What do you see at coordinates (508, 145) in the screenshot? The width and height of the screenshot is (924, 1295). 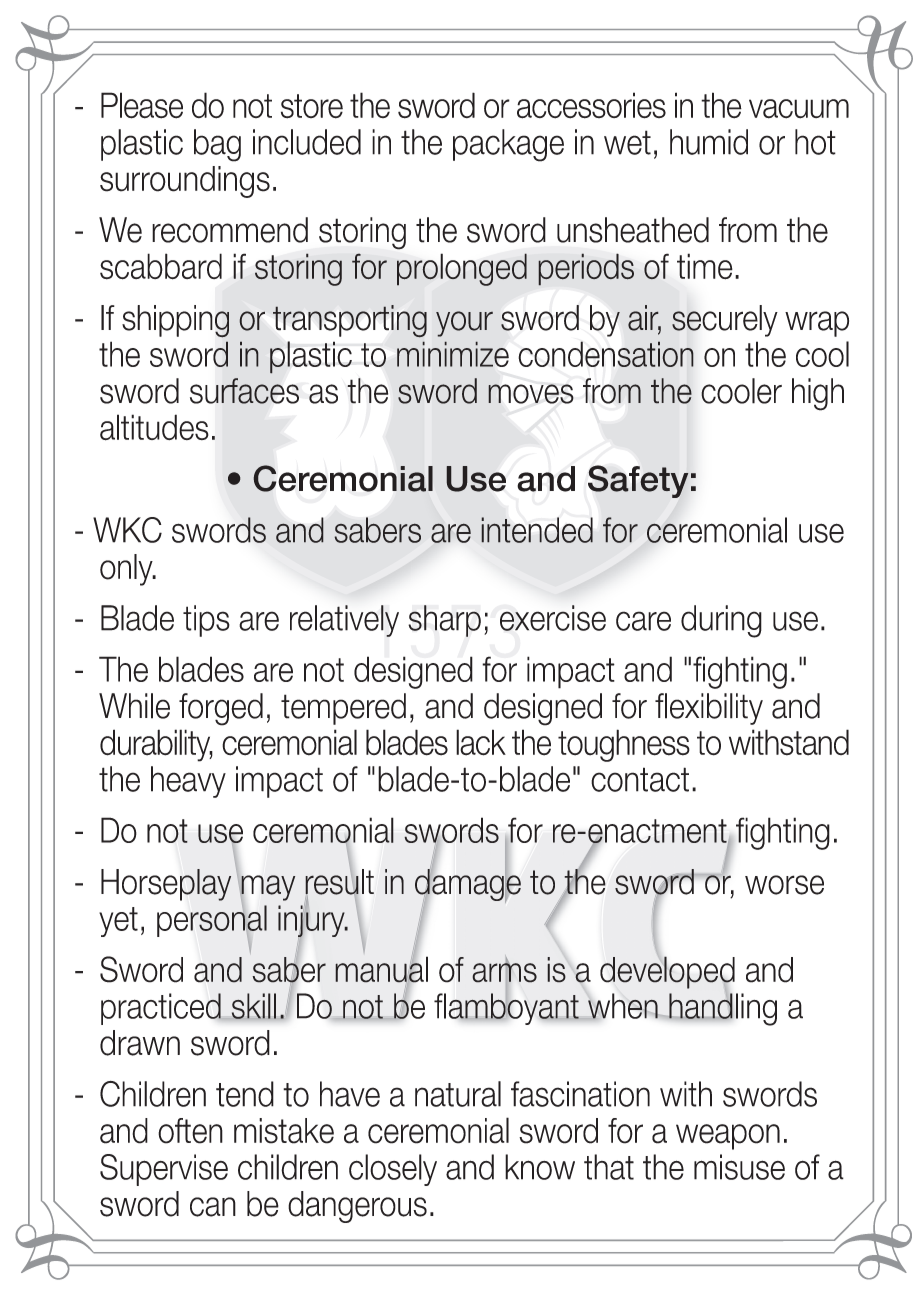 I see `package` at bounding box center [508, 145].
